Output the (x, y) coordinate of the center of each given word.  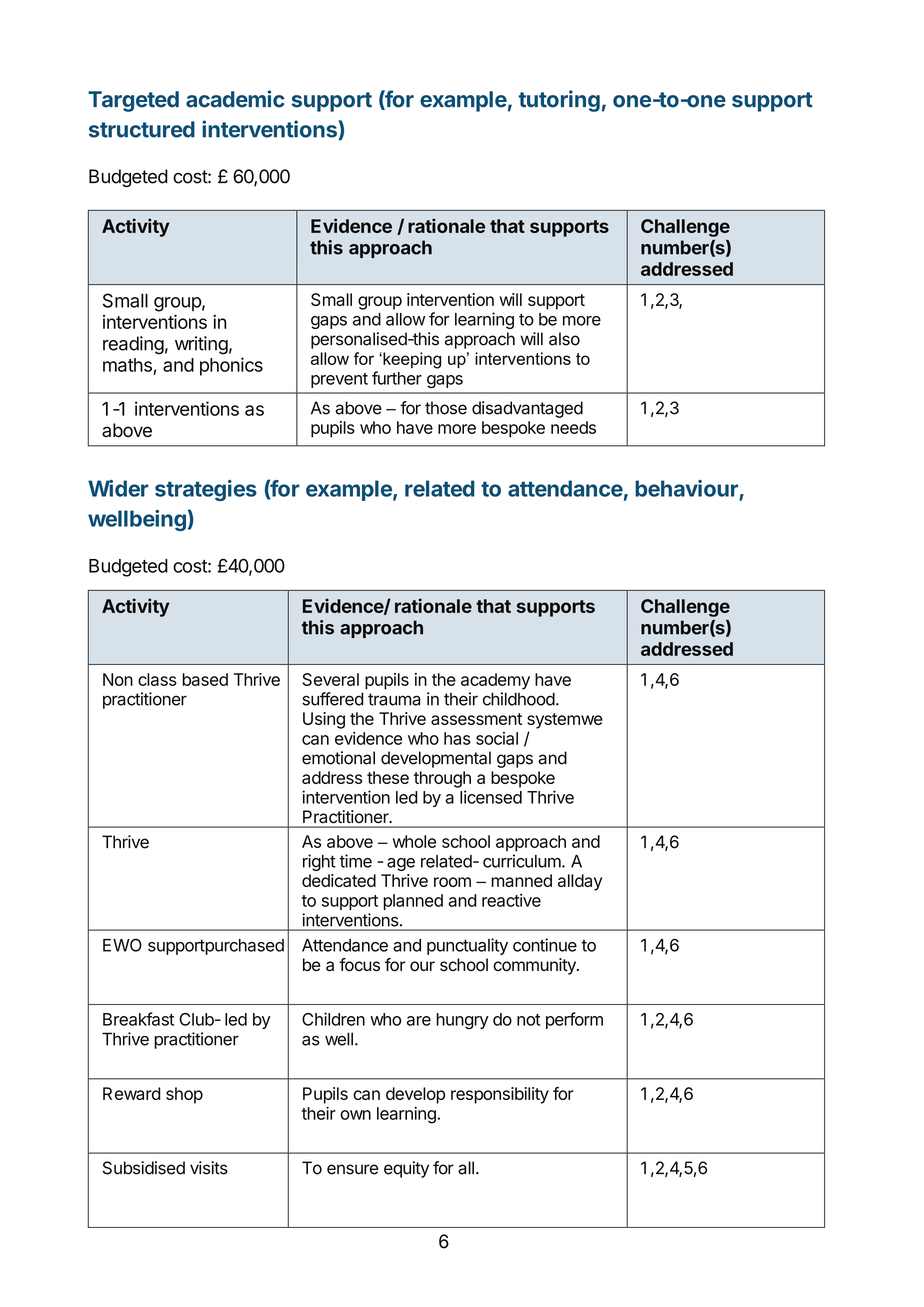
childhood (519, 699)
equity (406, 1169)
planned (413, 902)
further (397, 378)
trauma (394, 699)
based (205, 679)
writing (201, 345)
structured (142, 129)
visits (209, 1168)
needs (573, 427)
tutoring (559, 101)
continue (545, 945)
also (564, 339)
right (319, 862)
